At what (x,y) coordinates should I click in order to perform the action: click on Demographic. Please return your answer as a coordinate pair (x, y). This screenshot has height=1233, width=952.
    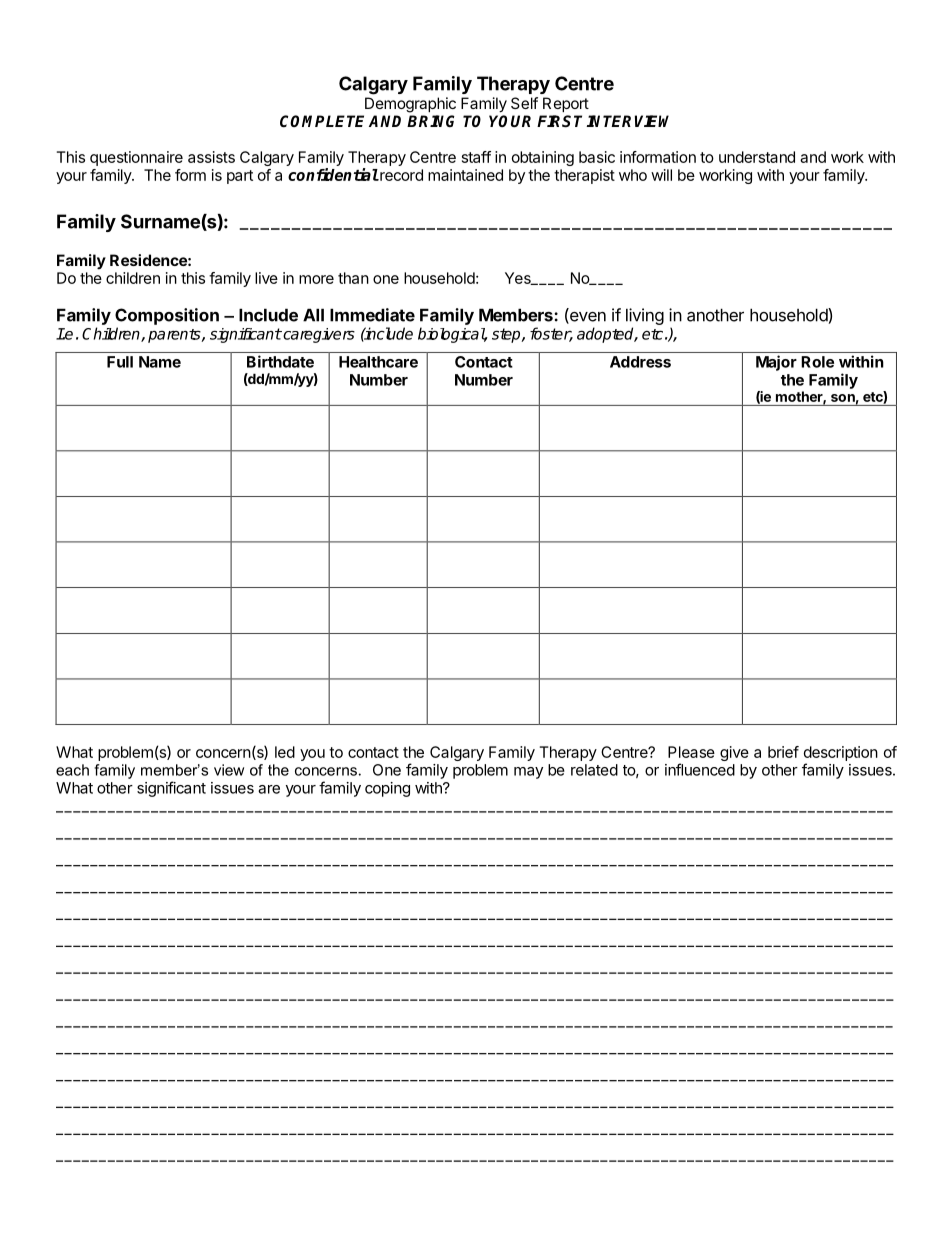
    Looking at the image, I should click on (410, 105).
